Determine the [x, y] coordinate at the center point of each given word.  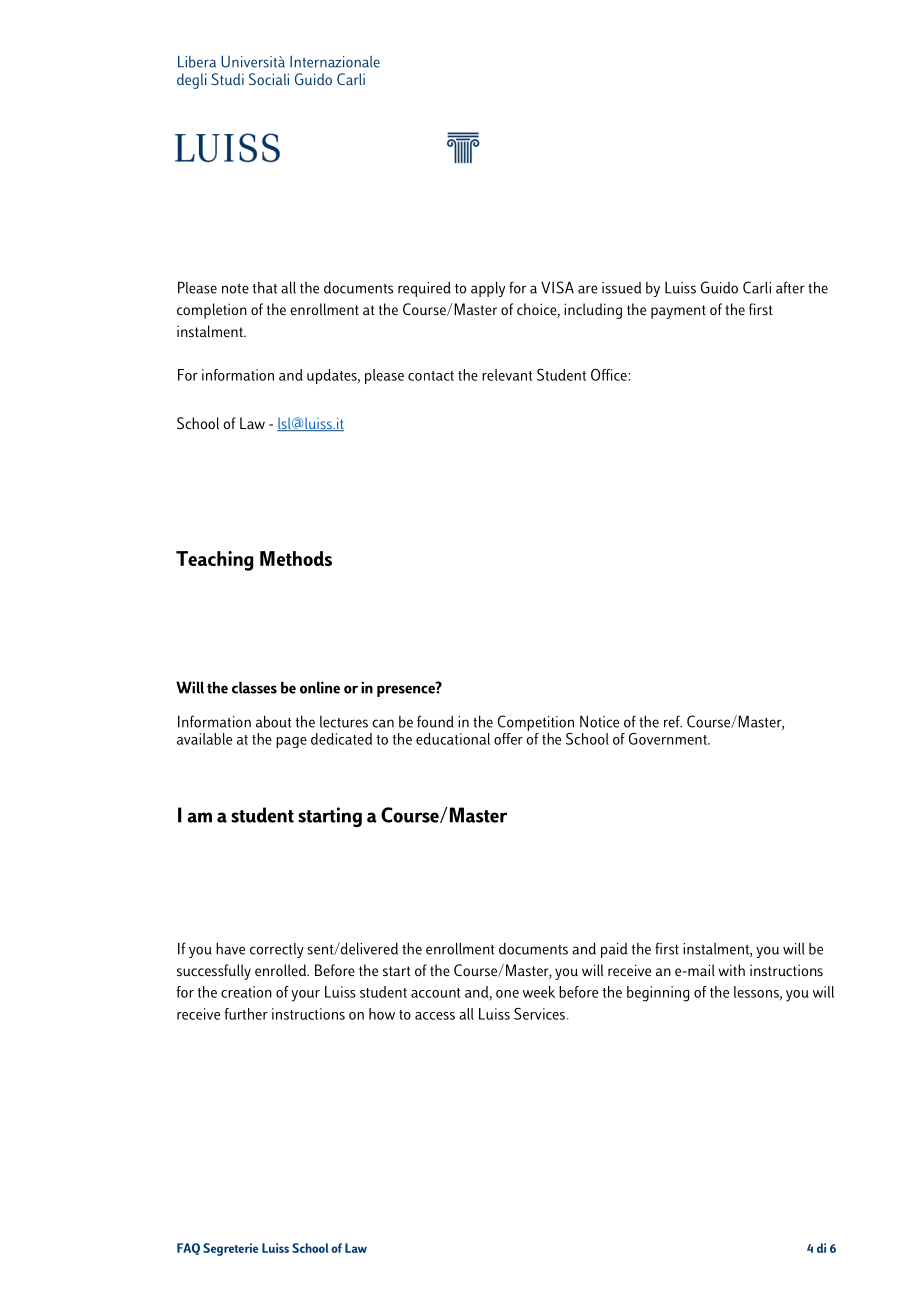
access [435, 1016]
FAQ [188, 1249]
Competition [536, 723]
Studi [228, 79]
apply [488, 289]
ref [673, 721]
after [790, 287]
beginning [658, 994]
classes [254, 687]
